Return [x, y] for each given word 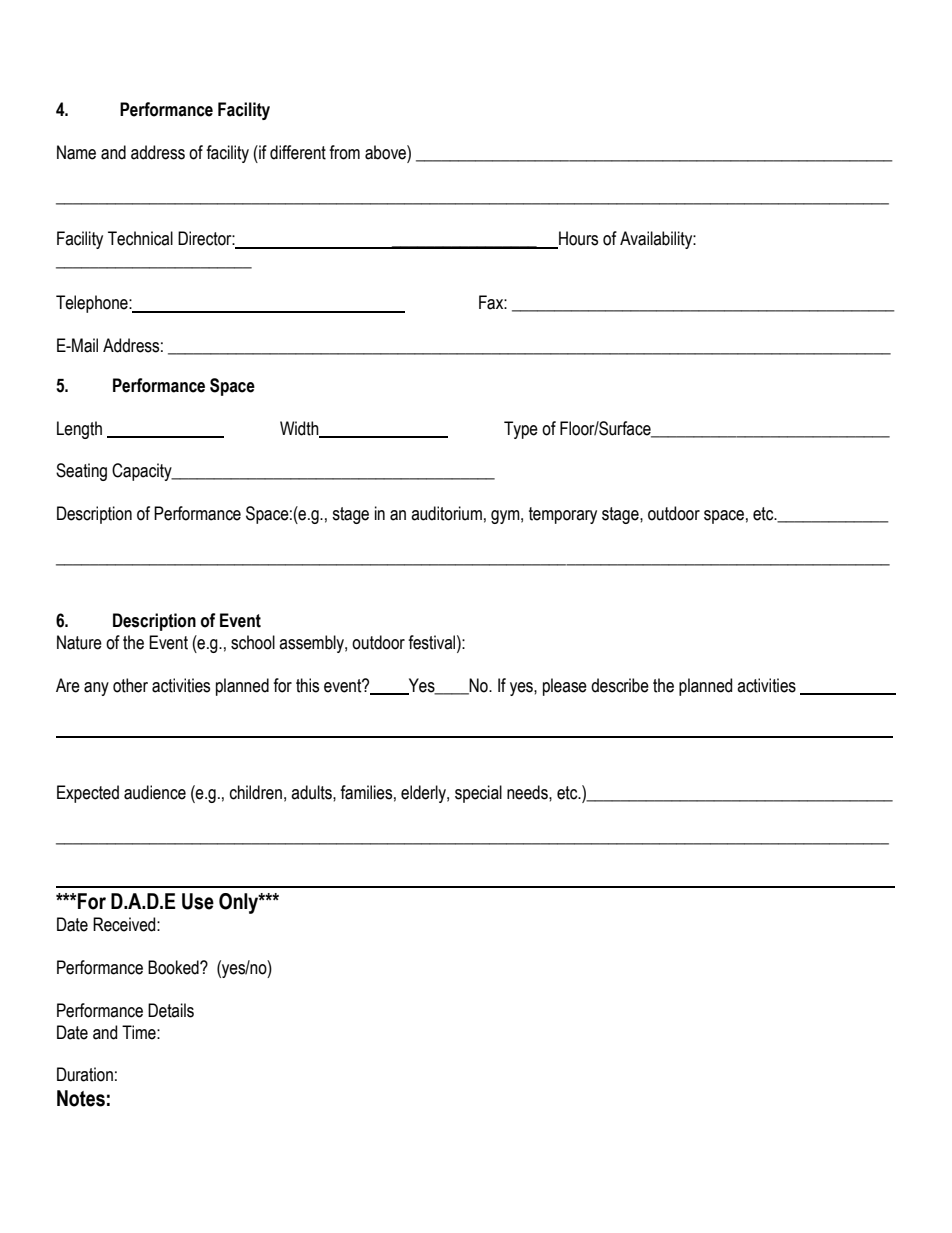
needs [528, 792]
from [344, 152]
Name [76, 152]
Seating [81, 472]
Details [171, 1010]
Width [300, 429]
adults [312, 792]
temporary [563, 515]
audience [155, 792]
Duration [85, 1074]
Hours [577, 239]
